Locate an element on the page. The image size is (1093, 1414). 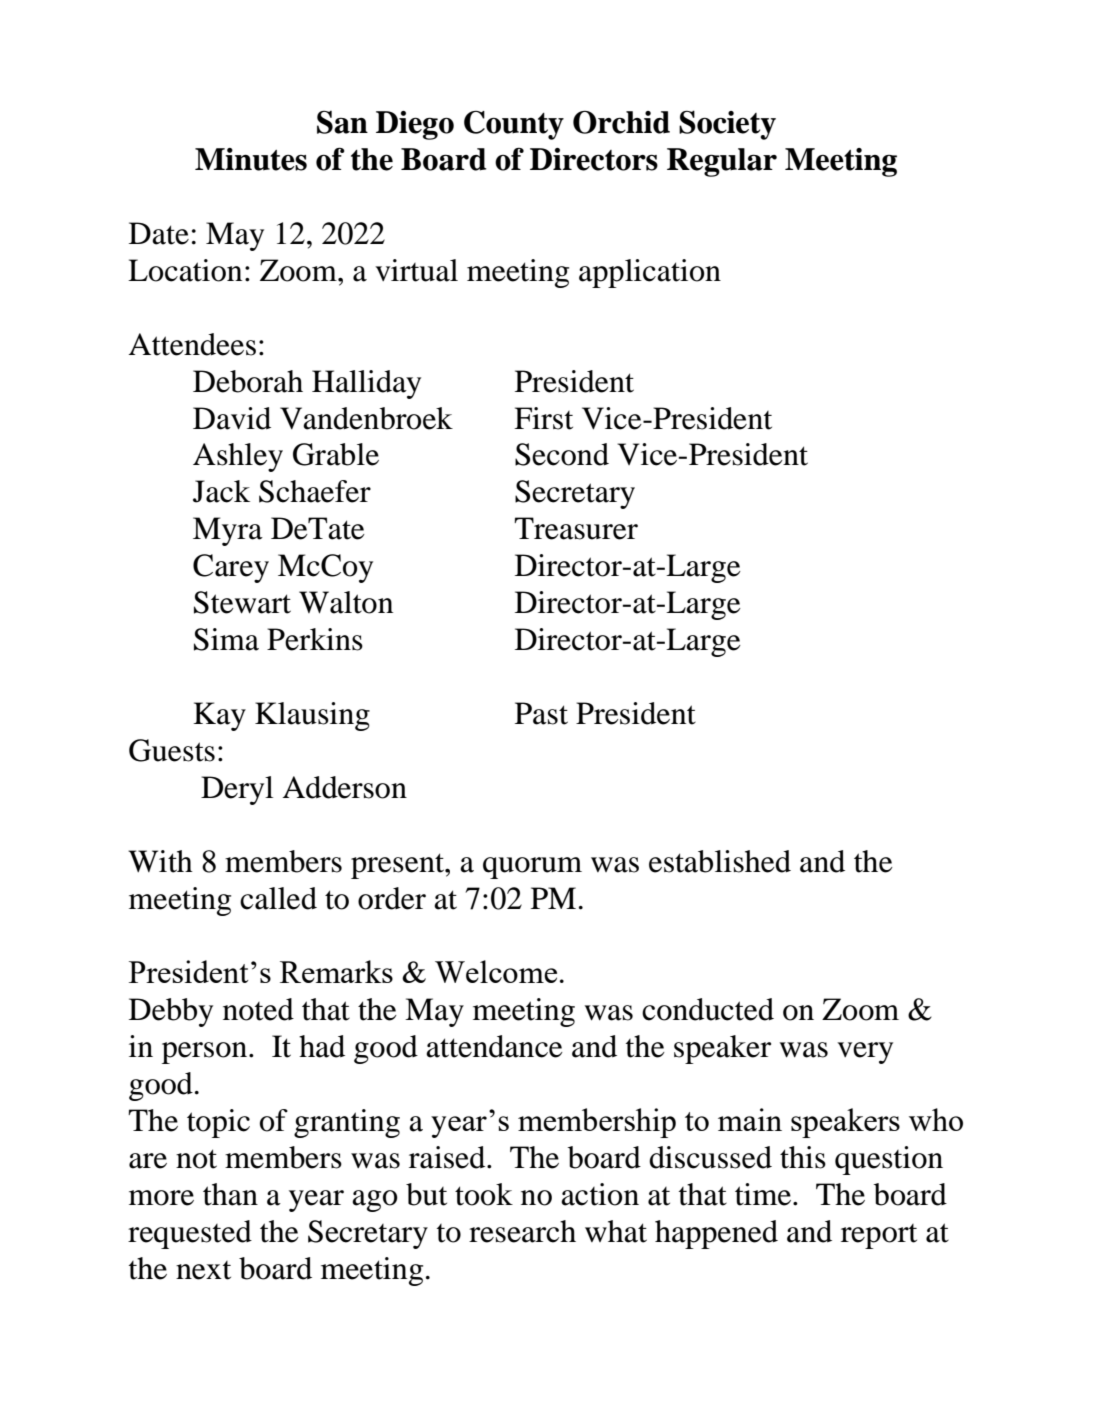
Minutes is located at coordinates (251, 159).
